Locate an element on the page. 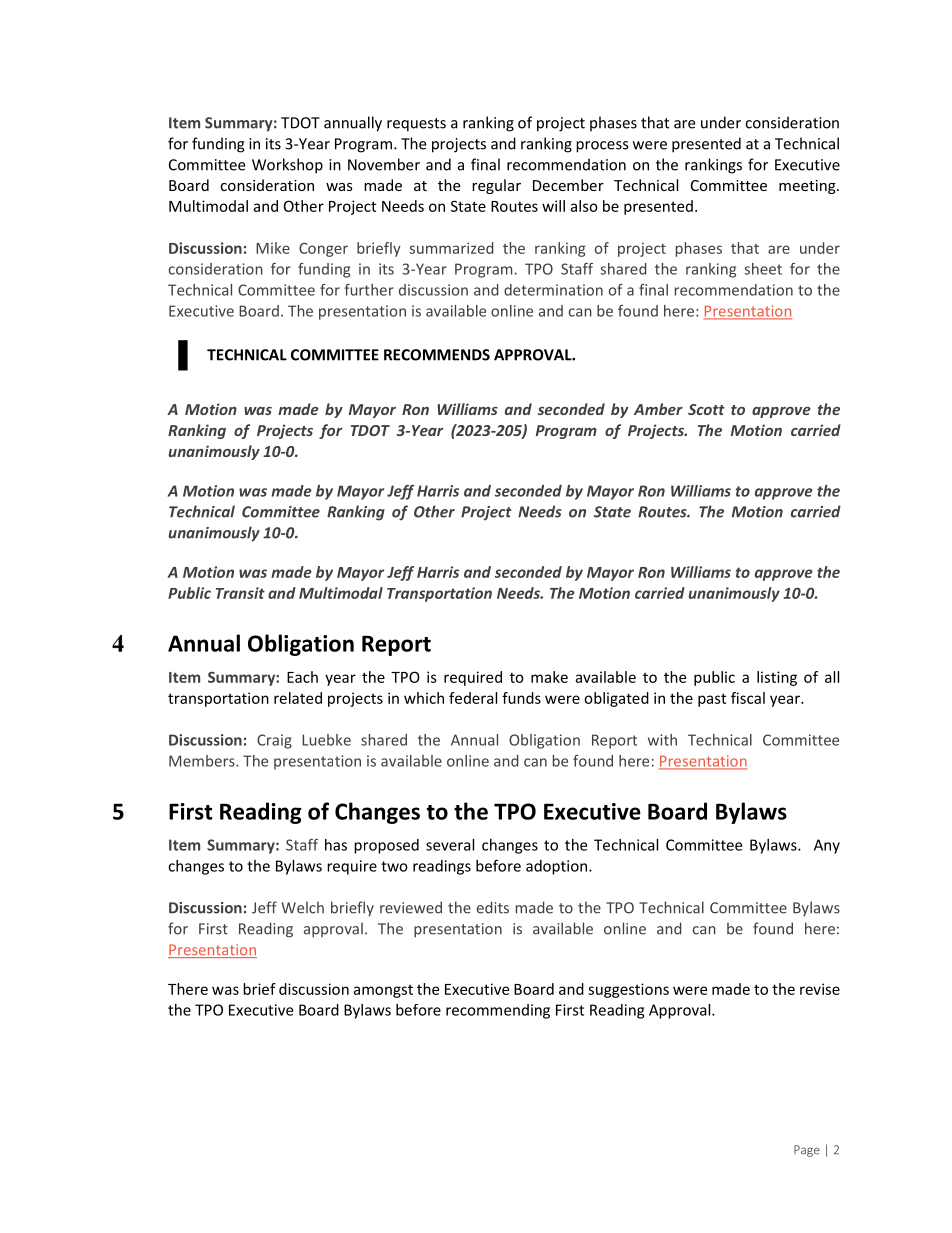 This image has width=952, height=1233. Each is located at coordinates (302, 677).
